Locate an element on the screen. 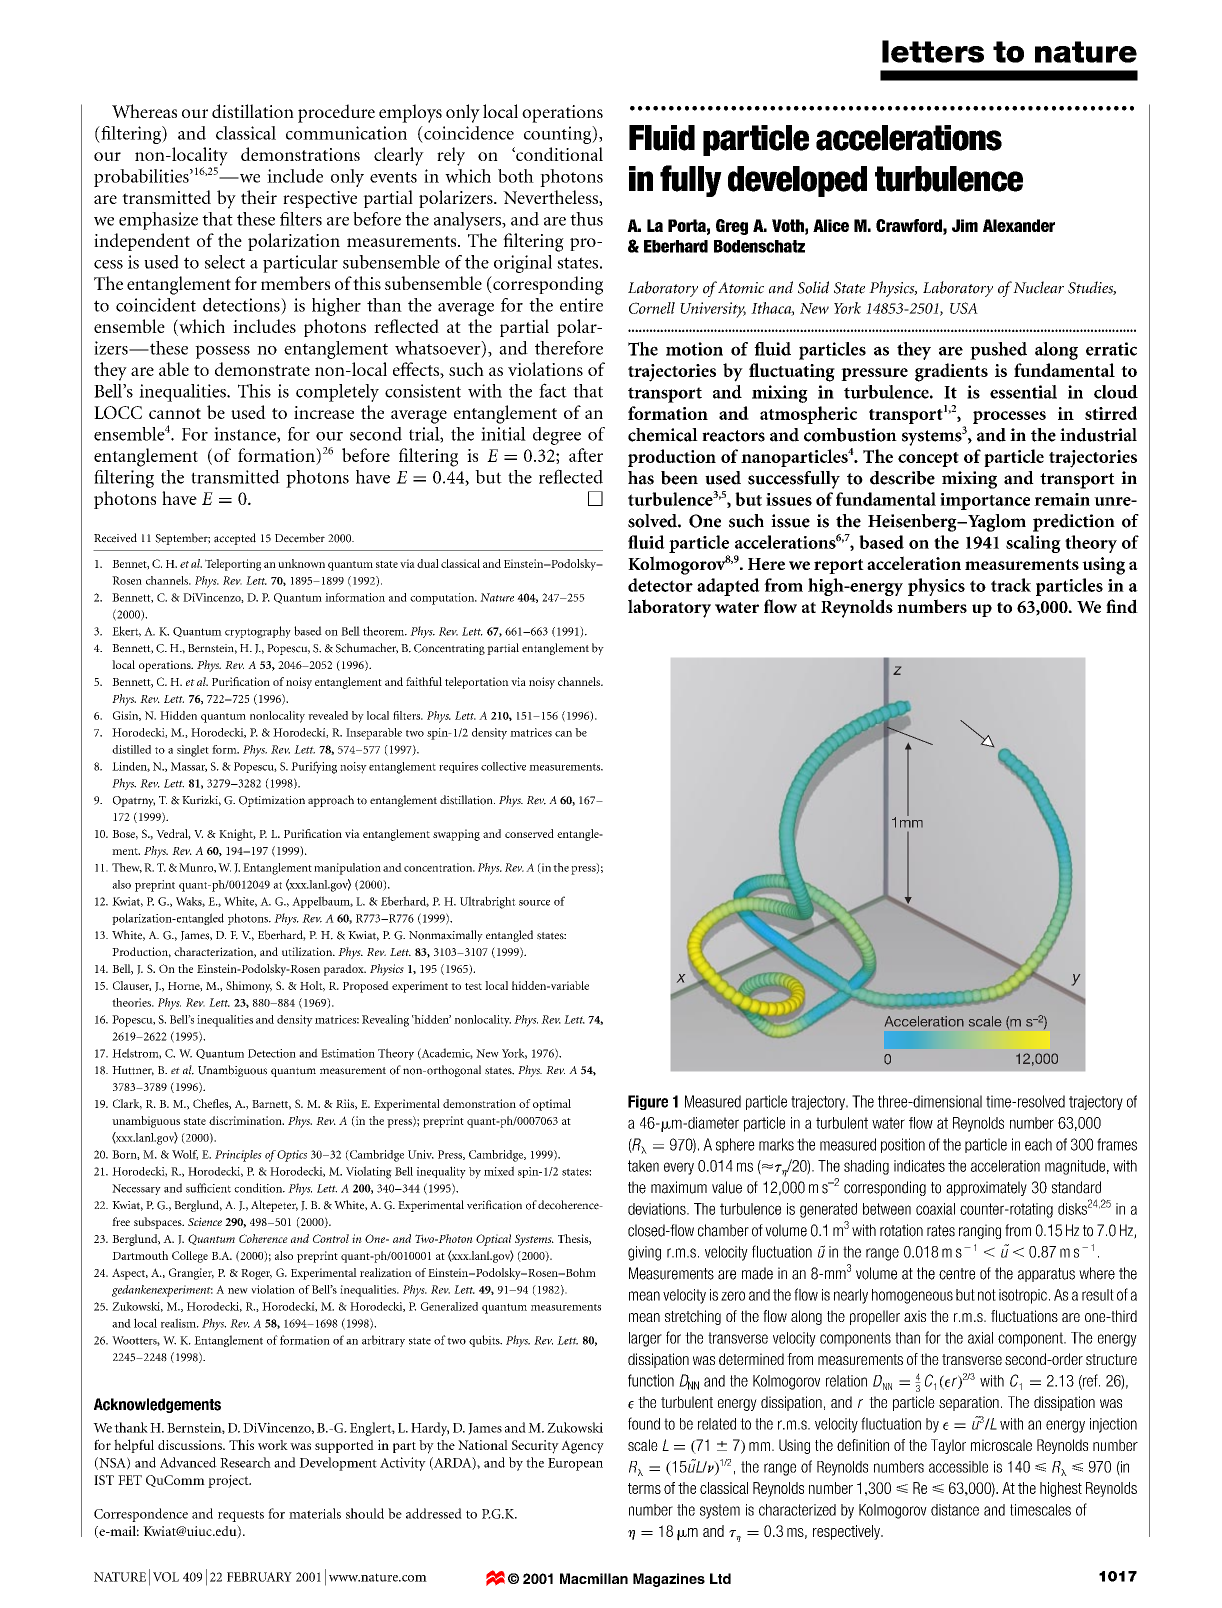 This screenshot has width=1222, height=1608. distance is located at coordinates (955, 1510).
